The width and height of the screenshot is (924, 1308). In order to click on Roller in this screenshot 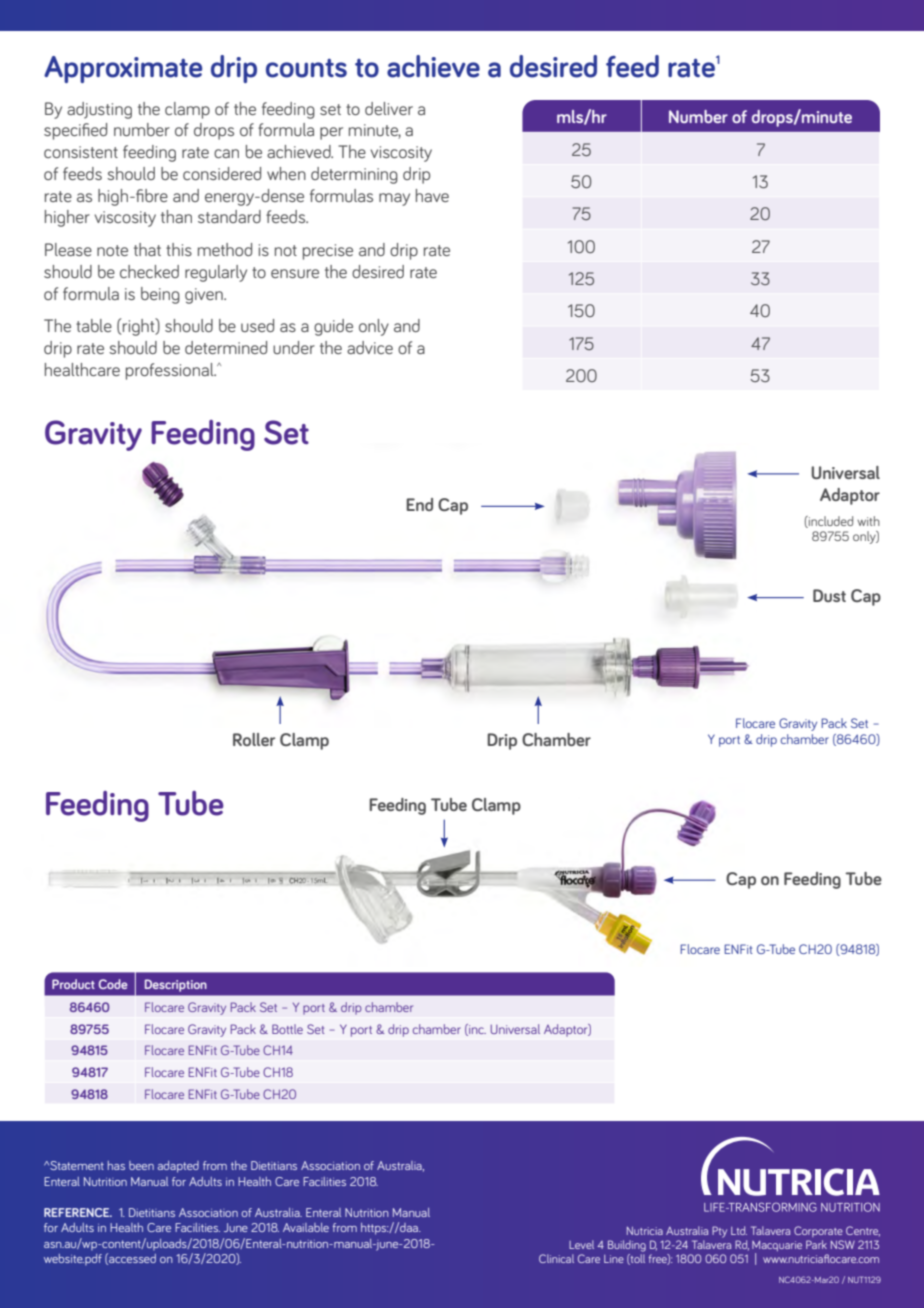, I will do `click(254, 739)`.
